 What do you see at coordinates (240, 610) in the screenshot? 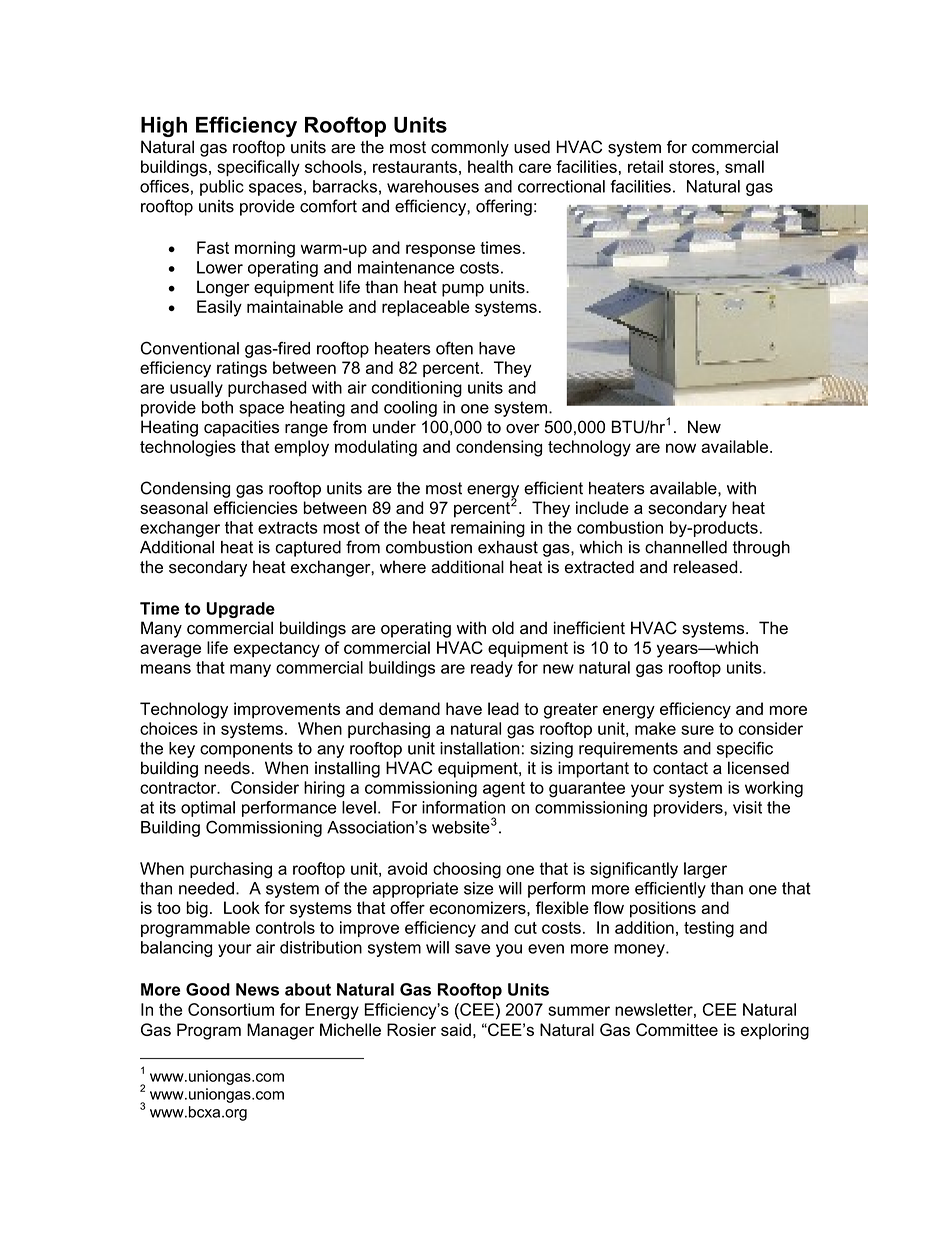
I see `Upgrade` at bounding box center [240, 610].
